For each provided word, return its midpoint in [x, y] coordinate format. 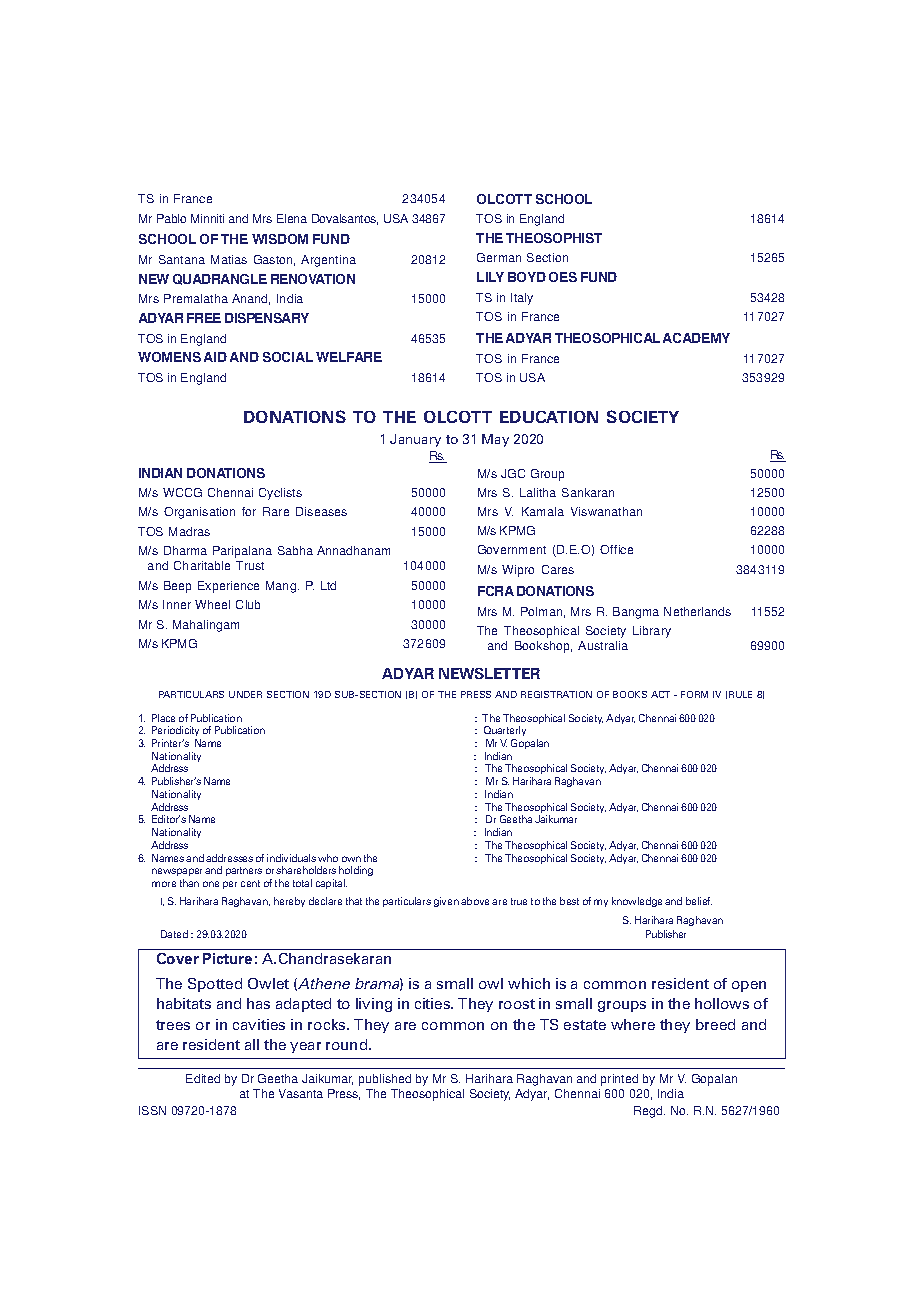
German [499, 257]
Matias [229, 259]
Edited [203, 1078]
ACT [660, 694]
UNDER [245, 694]
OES [563, 277]
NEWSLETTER [489, 673]
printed [619, 1080]
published [385, 1080]
